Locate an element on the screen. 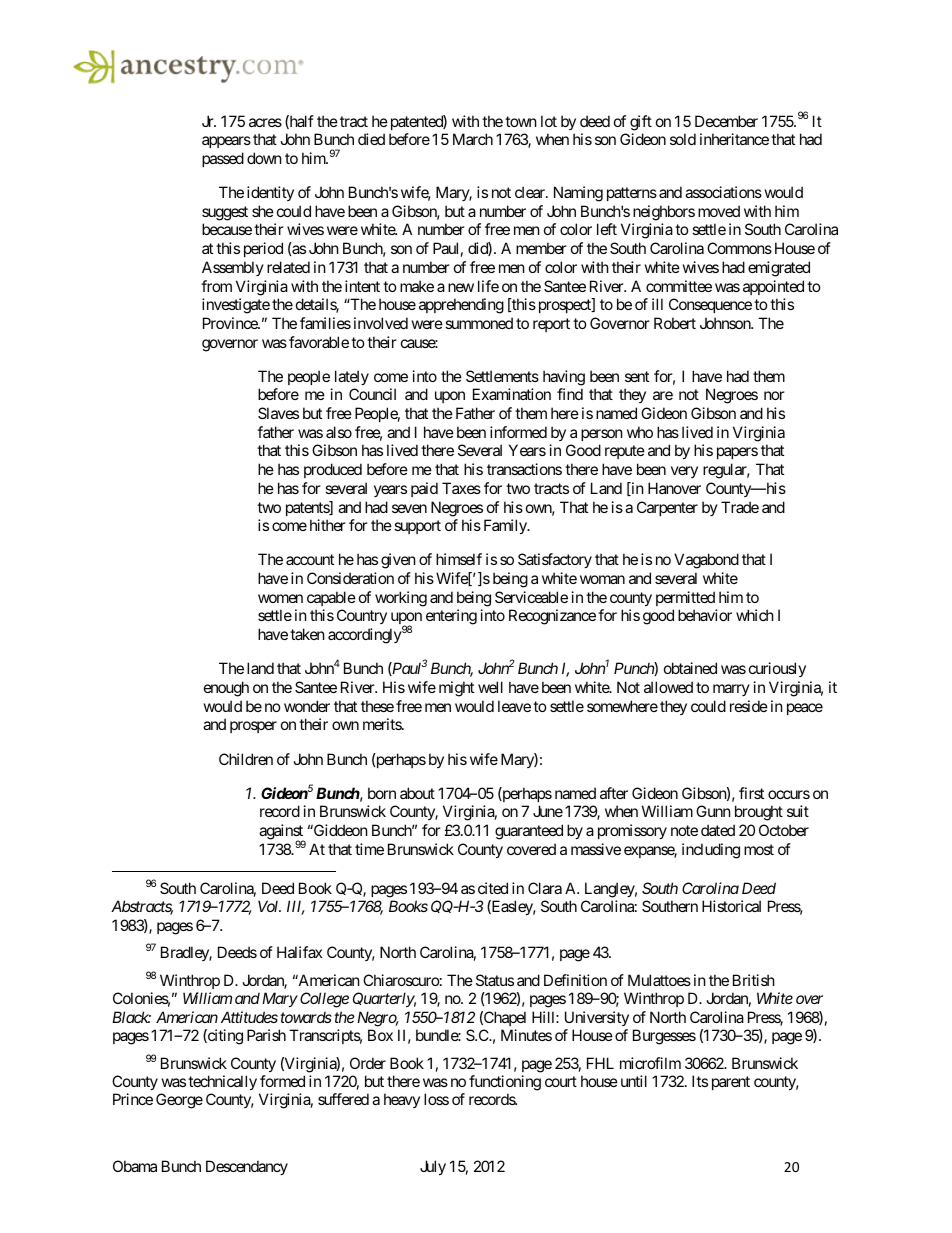 The image size is (952, 1233). including is located at coordinates (711, 851).
